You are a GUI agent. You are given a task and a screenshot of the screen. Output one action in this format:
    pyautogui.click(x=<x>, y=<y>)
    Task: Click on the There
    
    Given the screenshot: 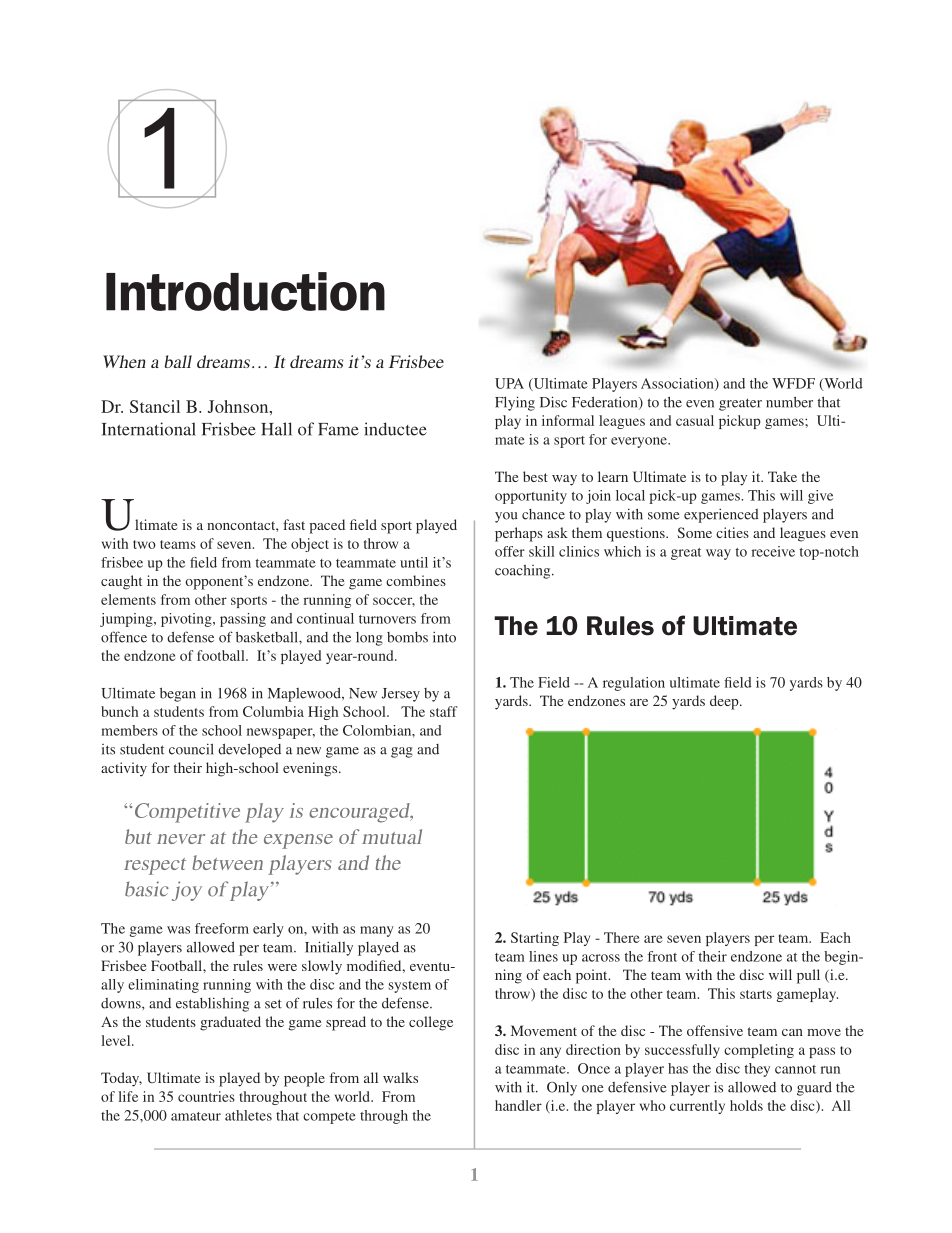 What is the action you would take?
    pyautogui.click(x=622, y=937)
